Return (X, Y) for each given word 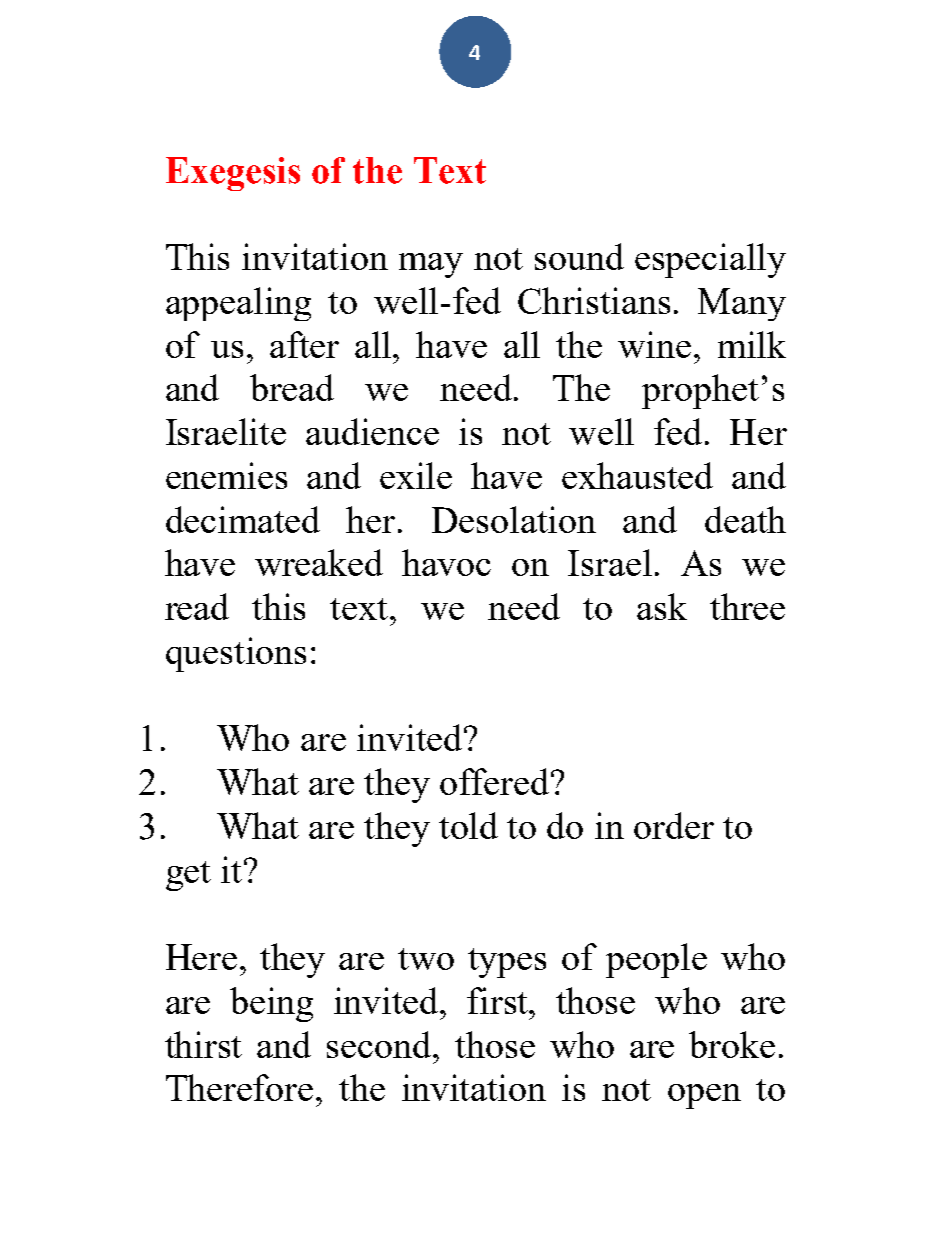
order (674, 825)
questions (236, 654)
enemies (226, 475)
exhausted (637, 475)
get (188, 876)
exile (416, 475)
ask (662, 606)
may (431, 265)
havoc (446, 562)
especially (710, 260)
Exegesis (233, 174)
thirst (203, 1044)
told (468, 825)
